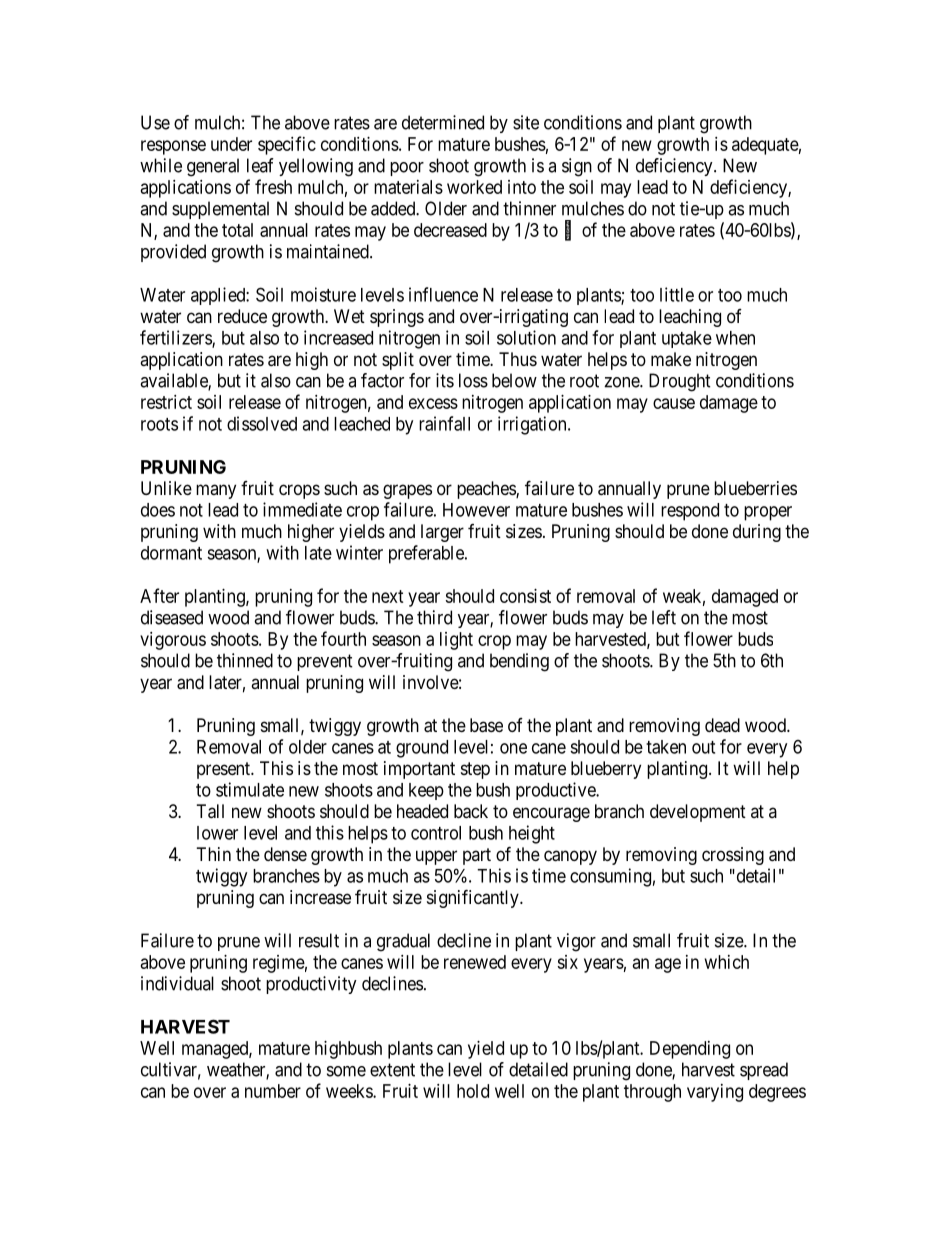  What do you see at coordinates (526, 122) in the page?
I see `site` at bounding box center [526, 122].
